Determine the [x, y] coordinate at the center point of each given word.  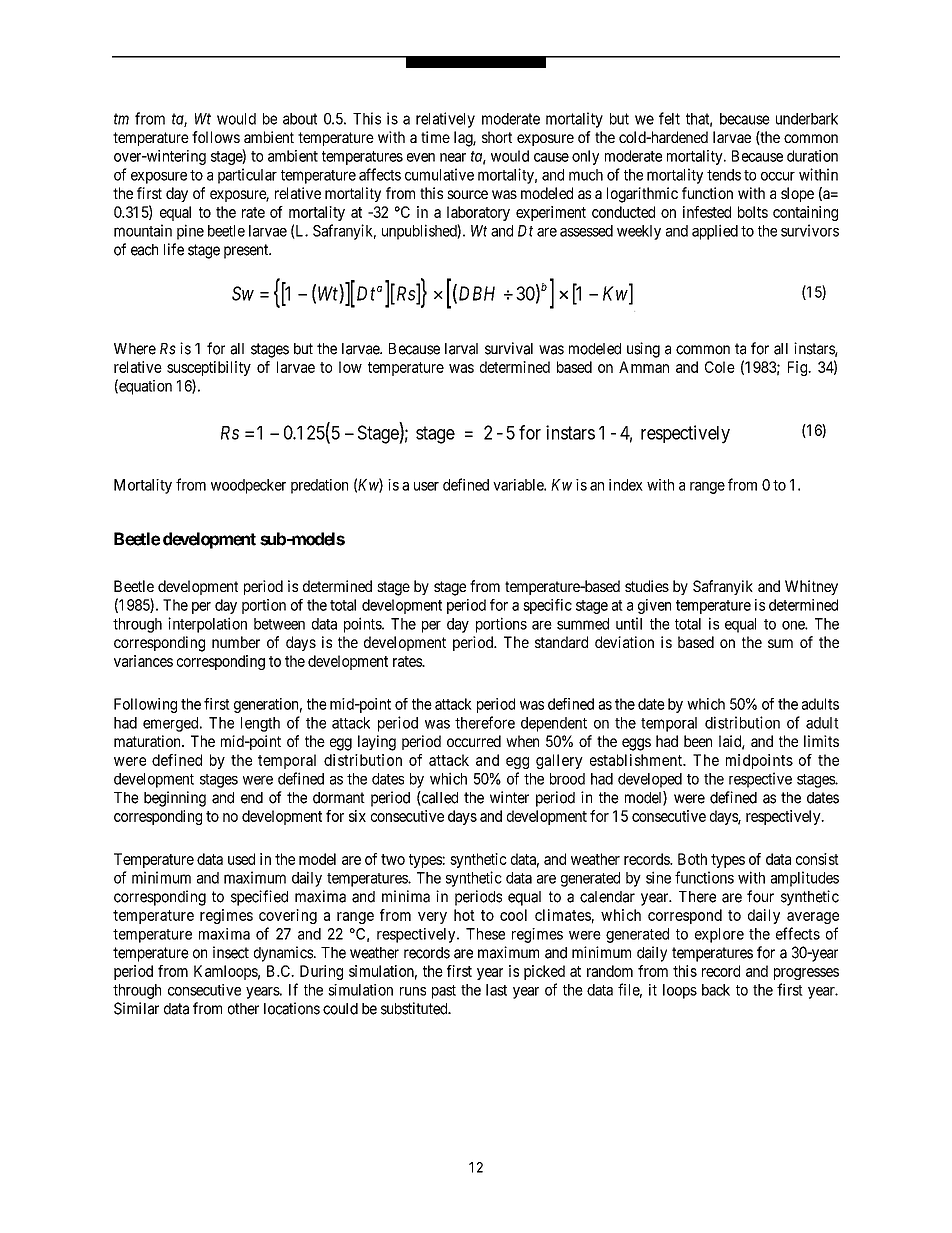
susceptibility [209, 368]
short [497, 137]
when [522, 741]
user [426, 486]
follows [216, 137]
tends [724, 175]
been [698, 741]
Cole [720, 367]
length [260, 724]
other [243, 1009]
